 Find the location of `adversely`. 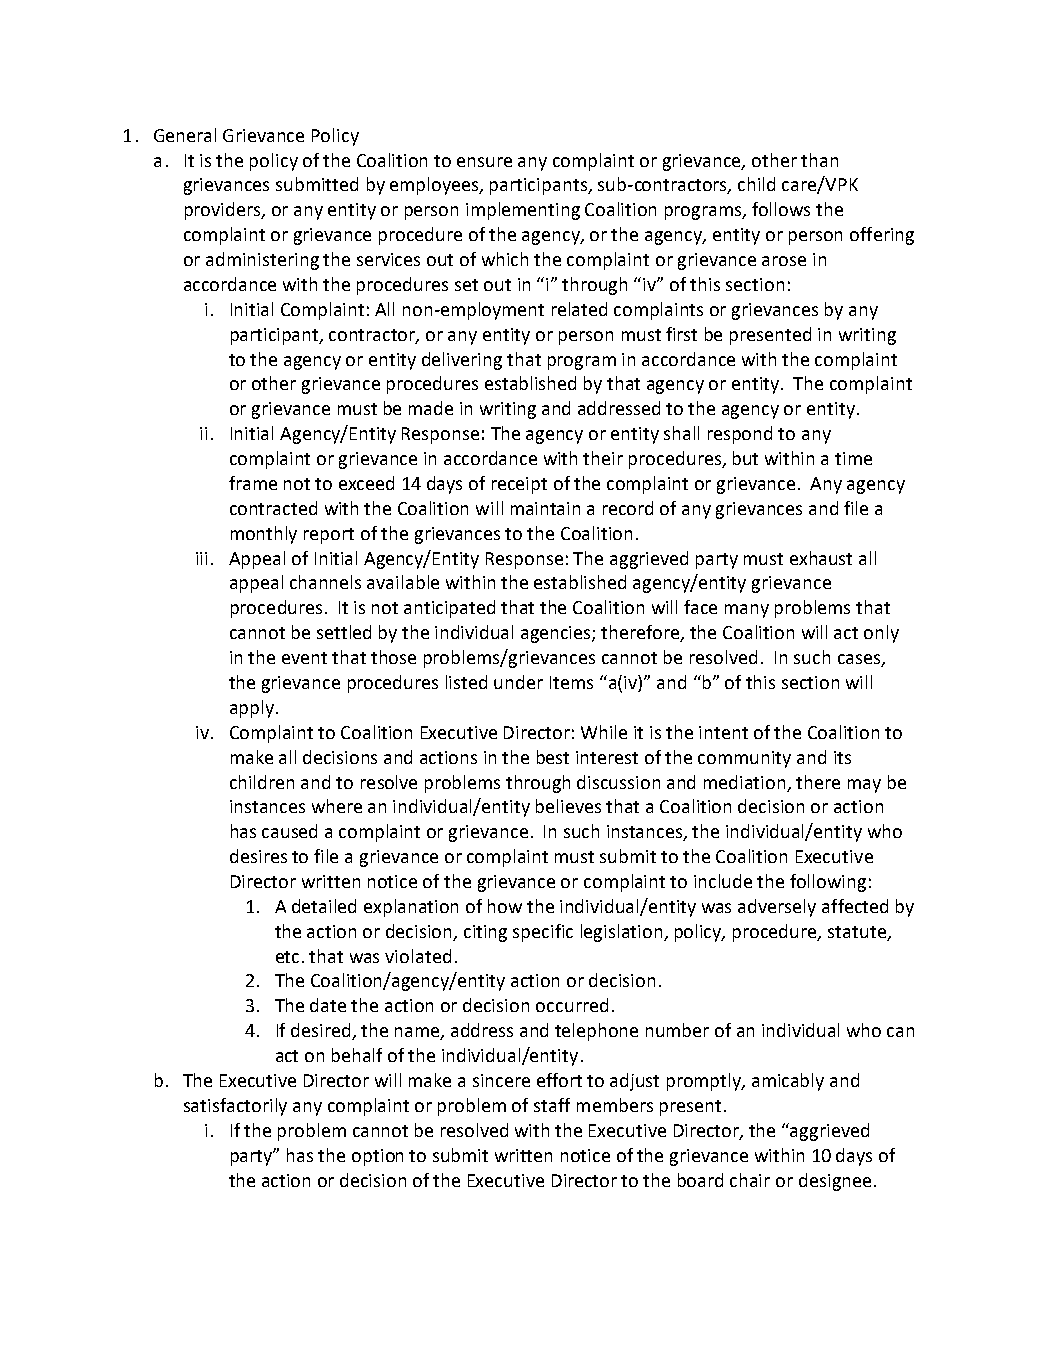

adversely is located at coordinates (777, 908).
